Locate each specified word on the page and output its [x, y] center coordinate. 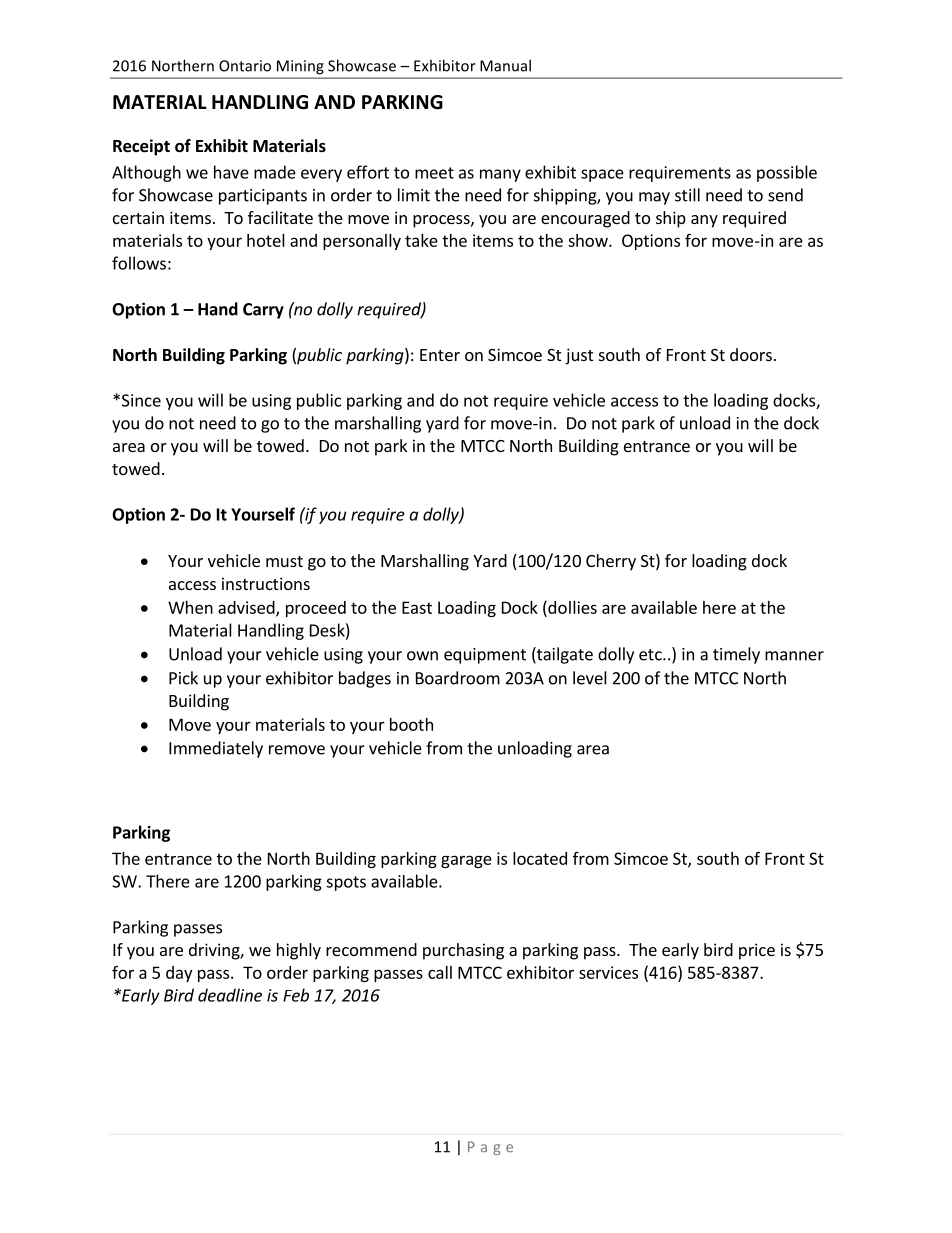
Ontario [245, 66]
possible [787, 173]
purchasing [463, 951]
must [284, 561]
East [417, 607]
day [179, 974]
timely [736, 655]
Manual [505, 65]
